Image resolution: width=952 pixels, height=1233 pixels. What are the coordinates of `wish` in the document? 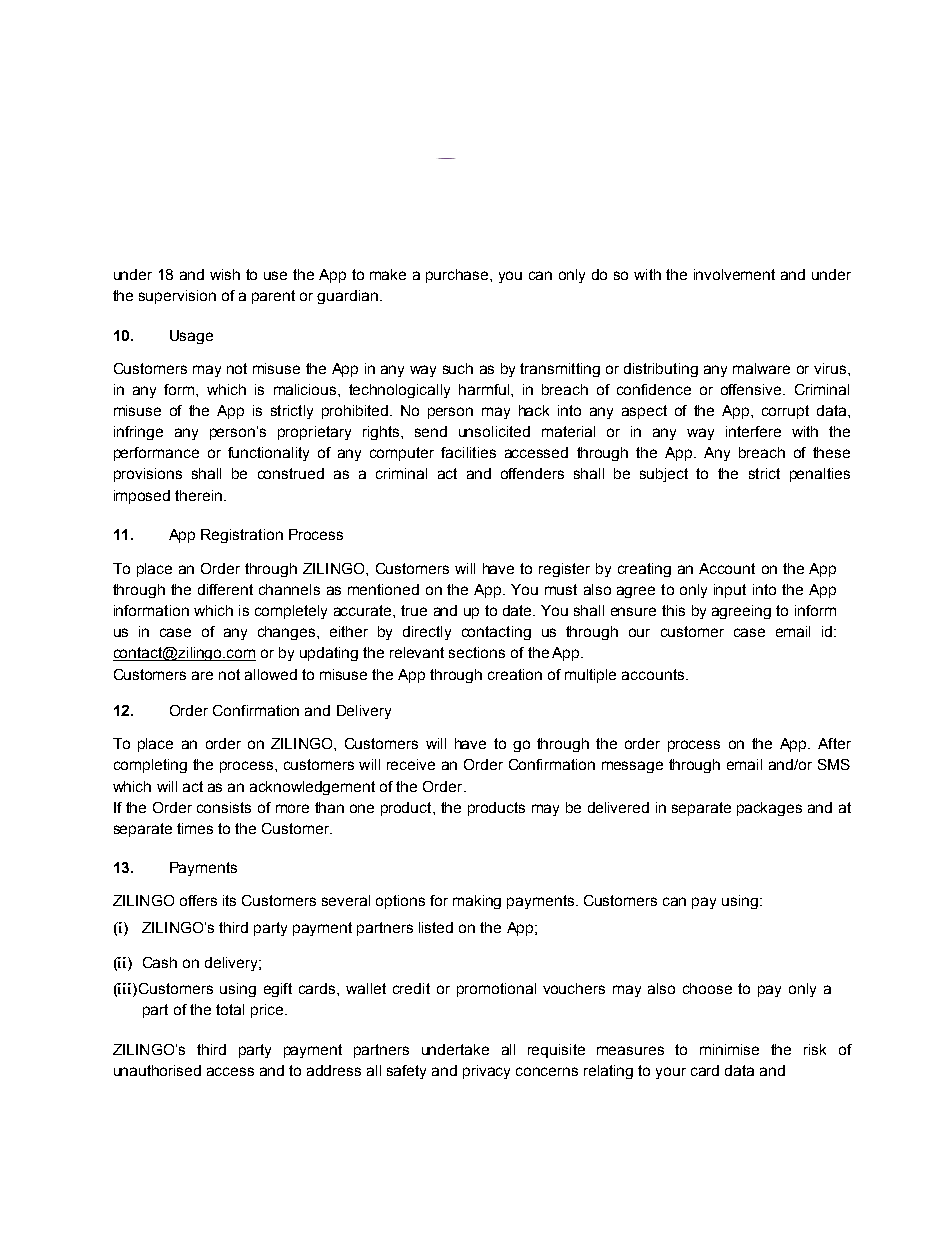 It's located at (225, 274).
